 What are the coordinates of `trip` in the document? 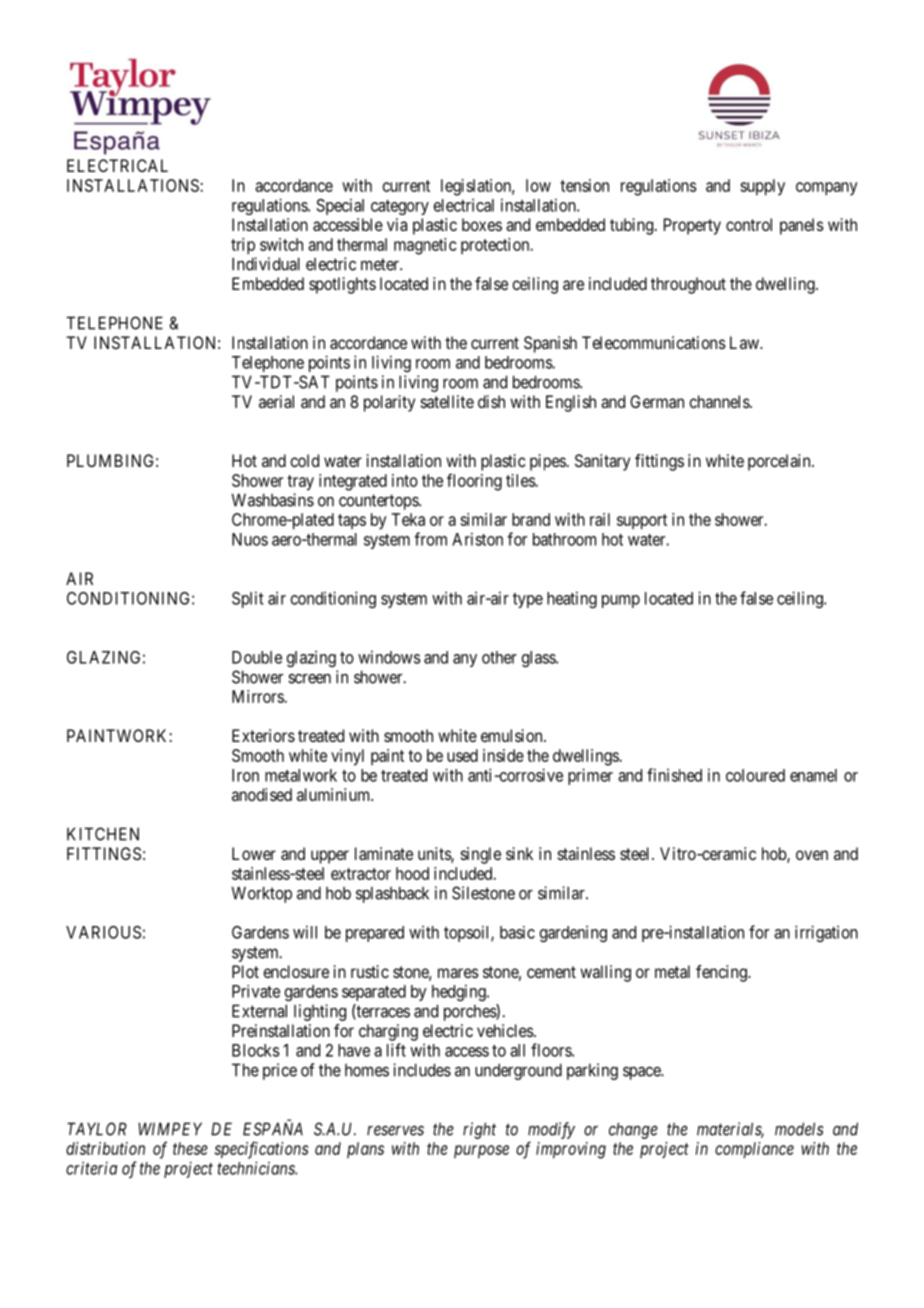 It's located at (243, 246).
